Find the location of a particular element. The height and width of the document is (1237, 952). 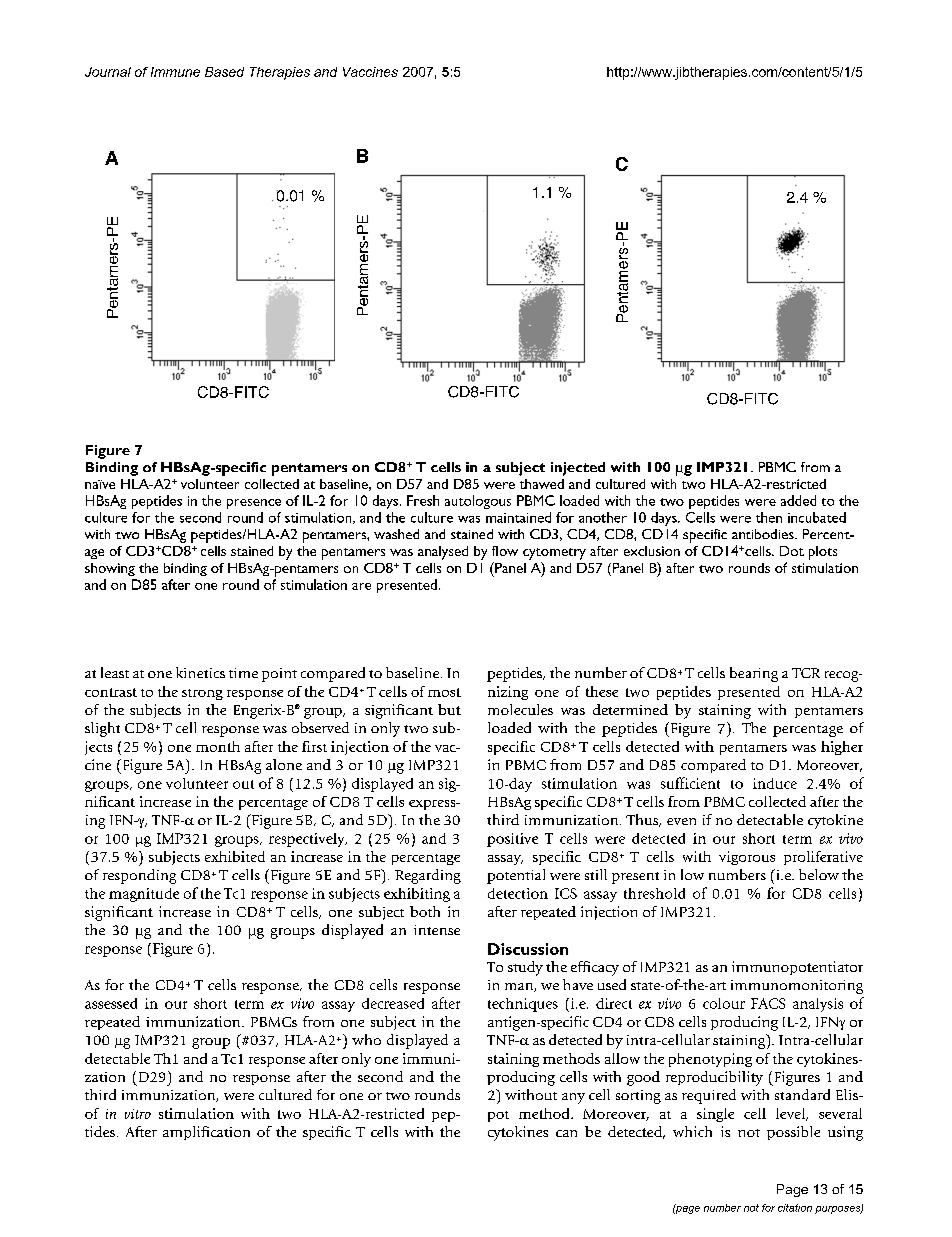

then is located at coordinates (769, 517).
